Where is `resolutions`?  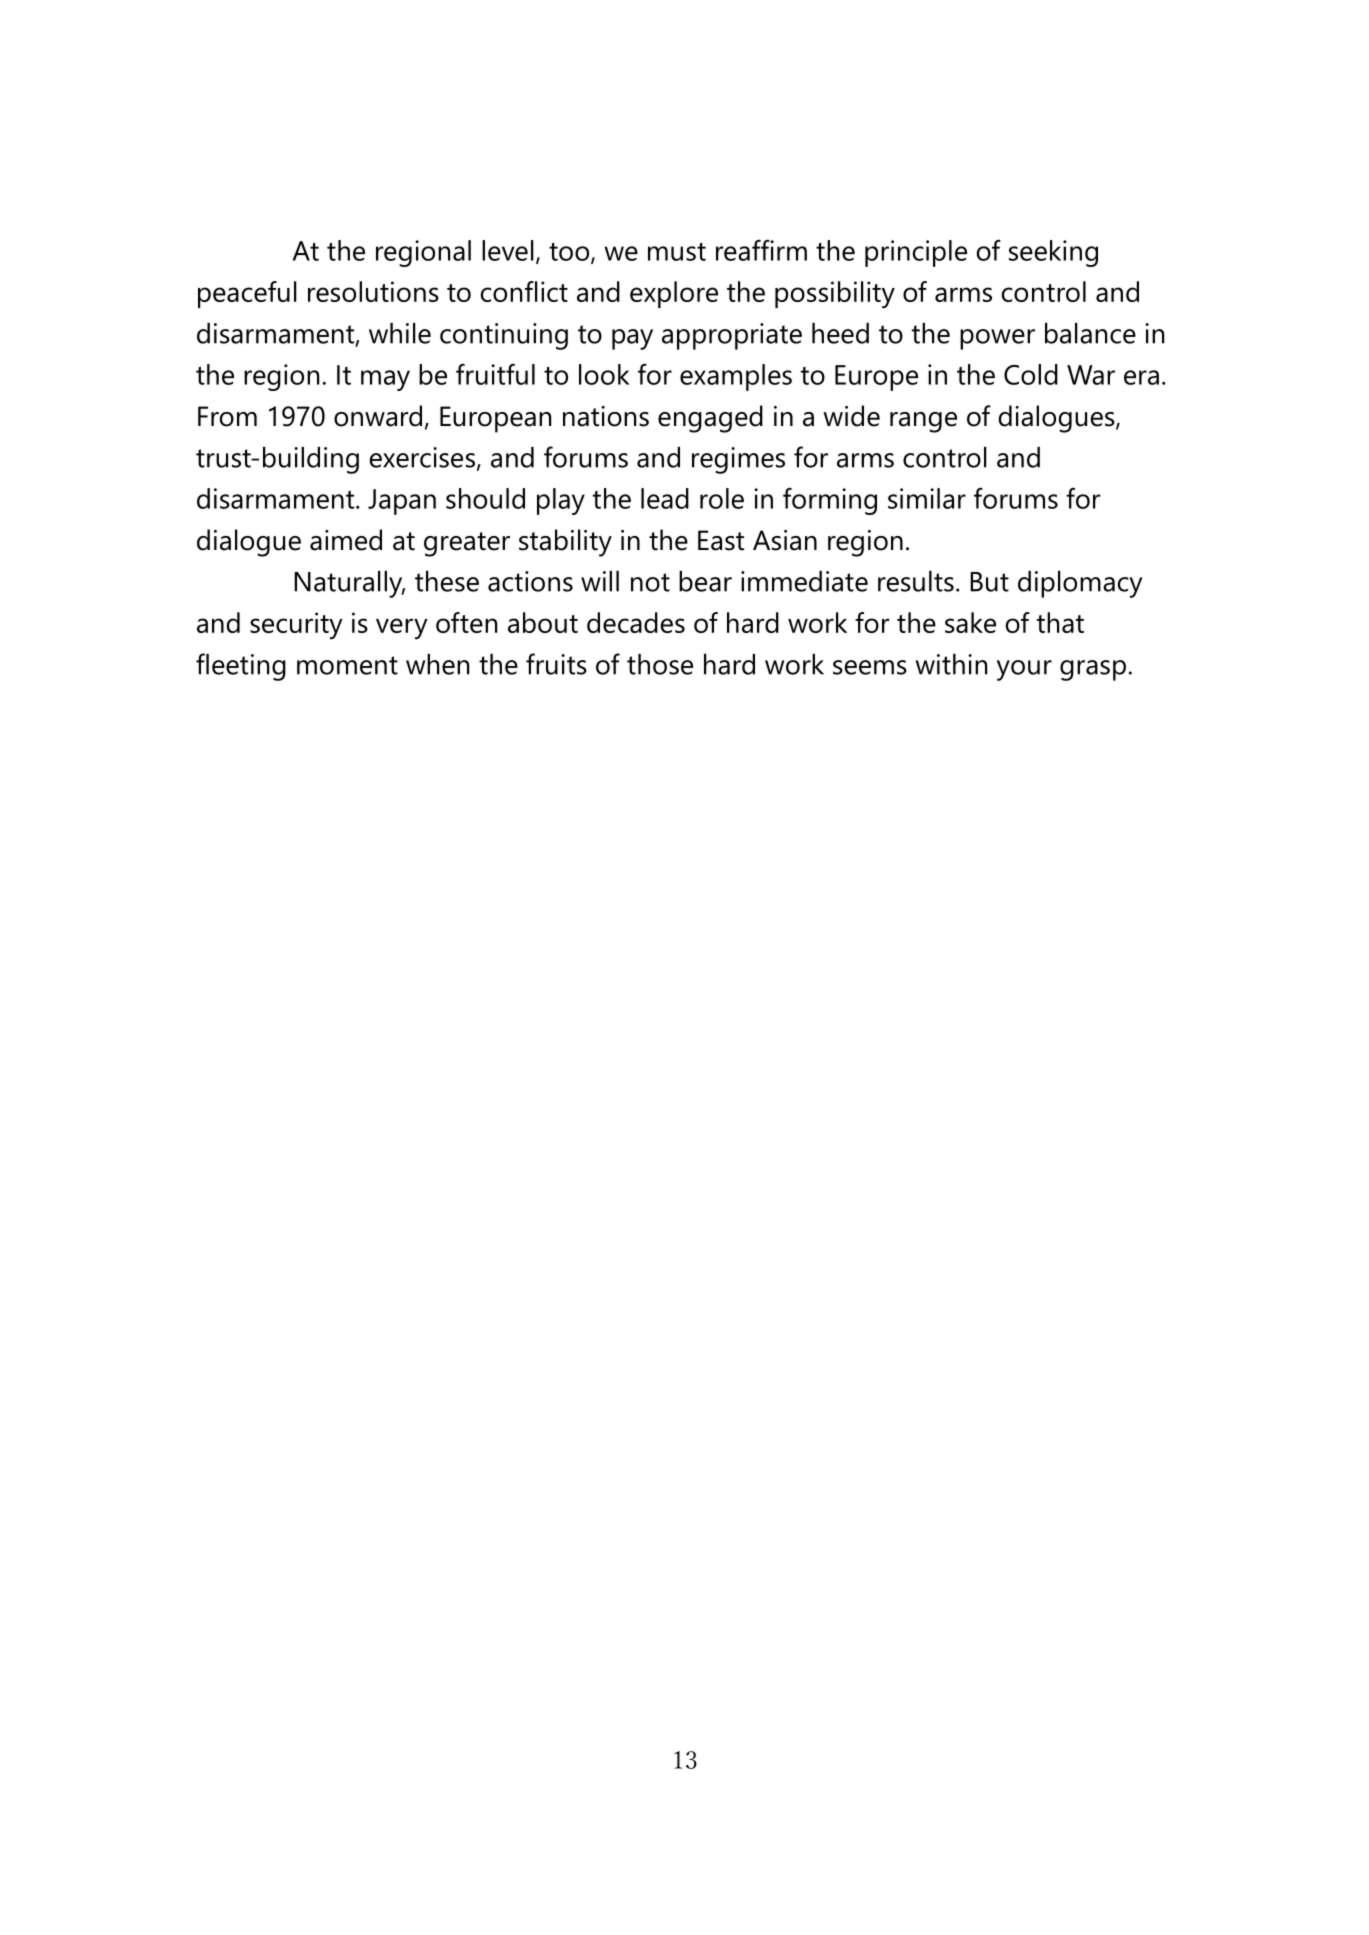 resolutions is located at coordinates (373, 291).
